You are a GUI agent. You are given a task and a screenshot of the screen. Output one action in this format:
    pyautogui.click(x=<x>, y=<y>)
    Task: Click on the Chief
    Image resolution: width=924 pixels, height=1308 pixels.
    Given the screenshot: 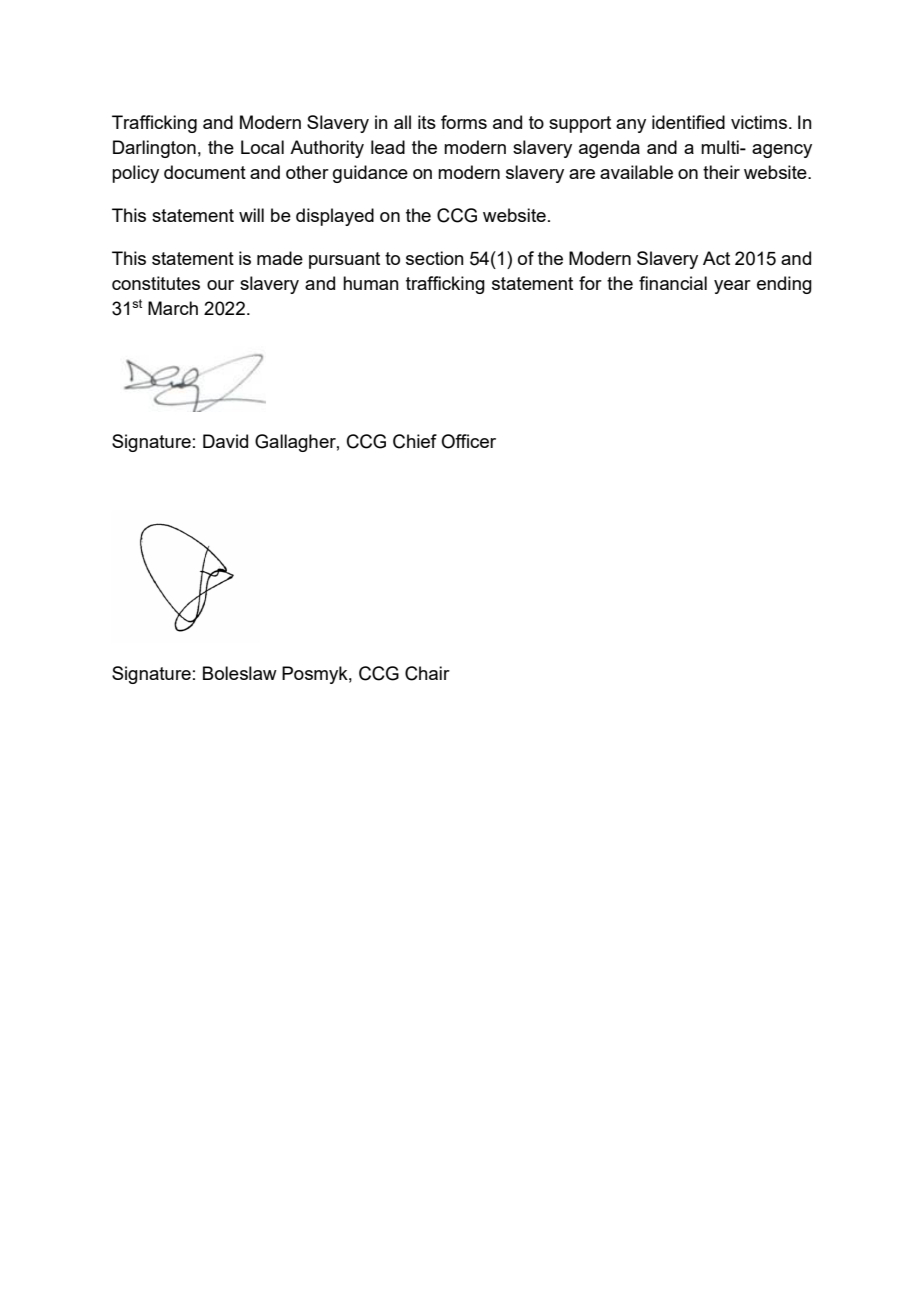 What is the action you would take?
    pyautogui.click(x=415, y=441)
